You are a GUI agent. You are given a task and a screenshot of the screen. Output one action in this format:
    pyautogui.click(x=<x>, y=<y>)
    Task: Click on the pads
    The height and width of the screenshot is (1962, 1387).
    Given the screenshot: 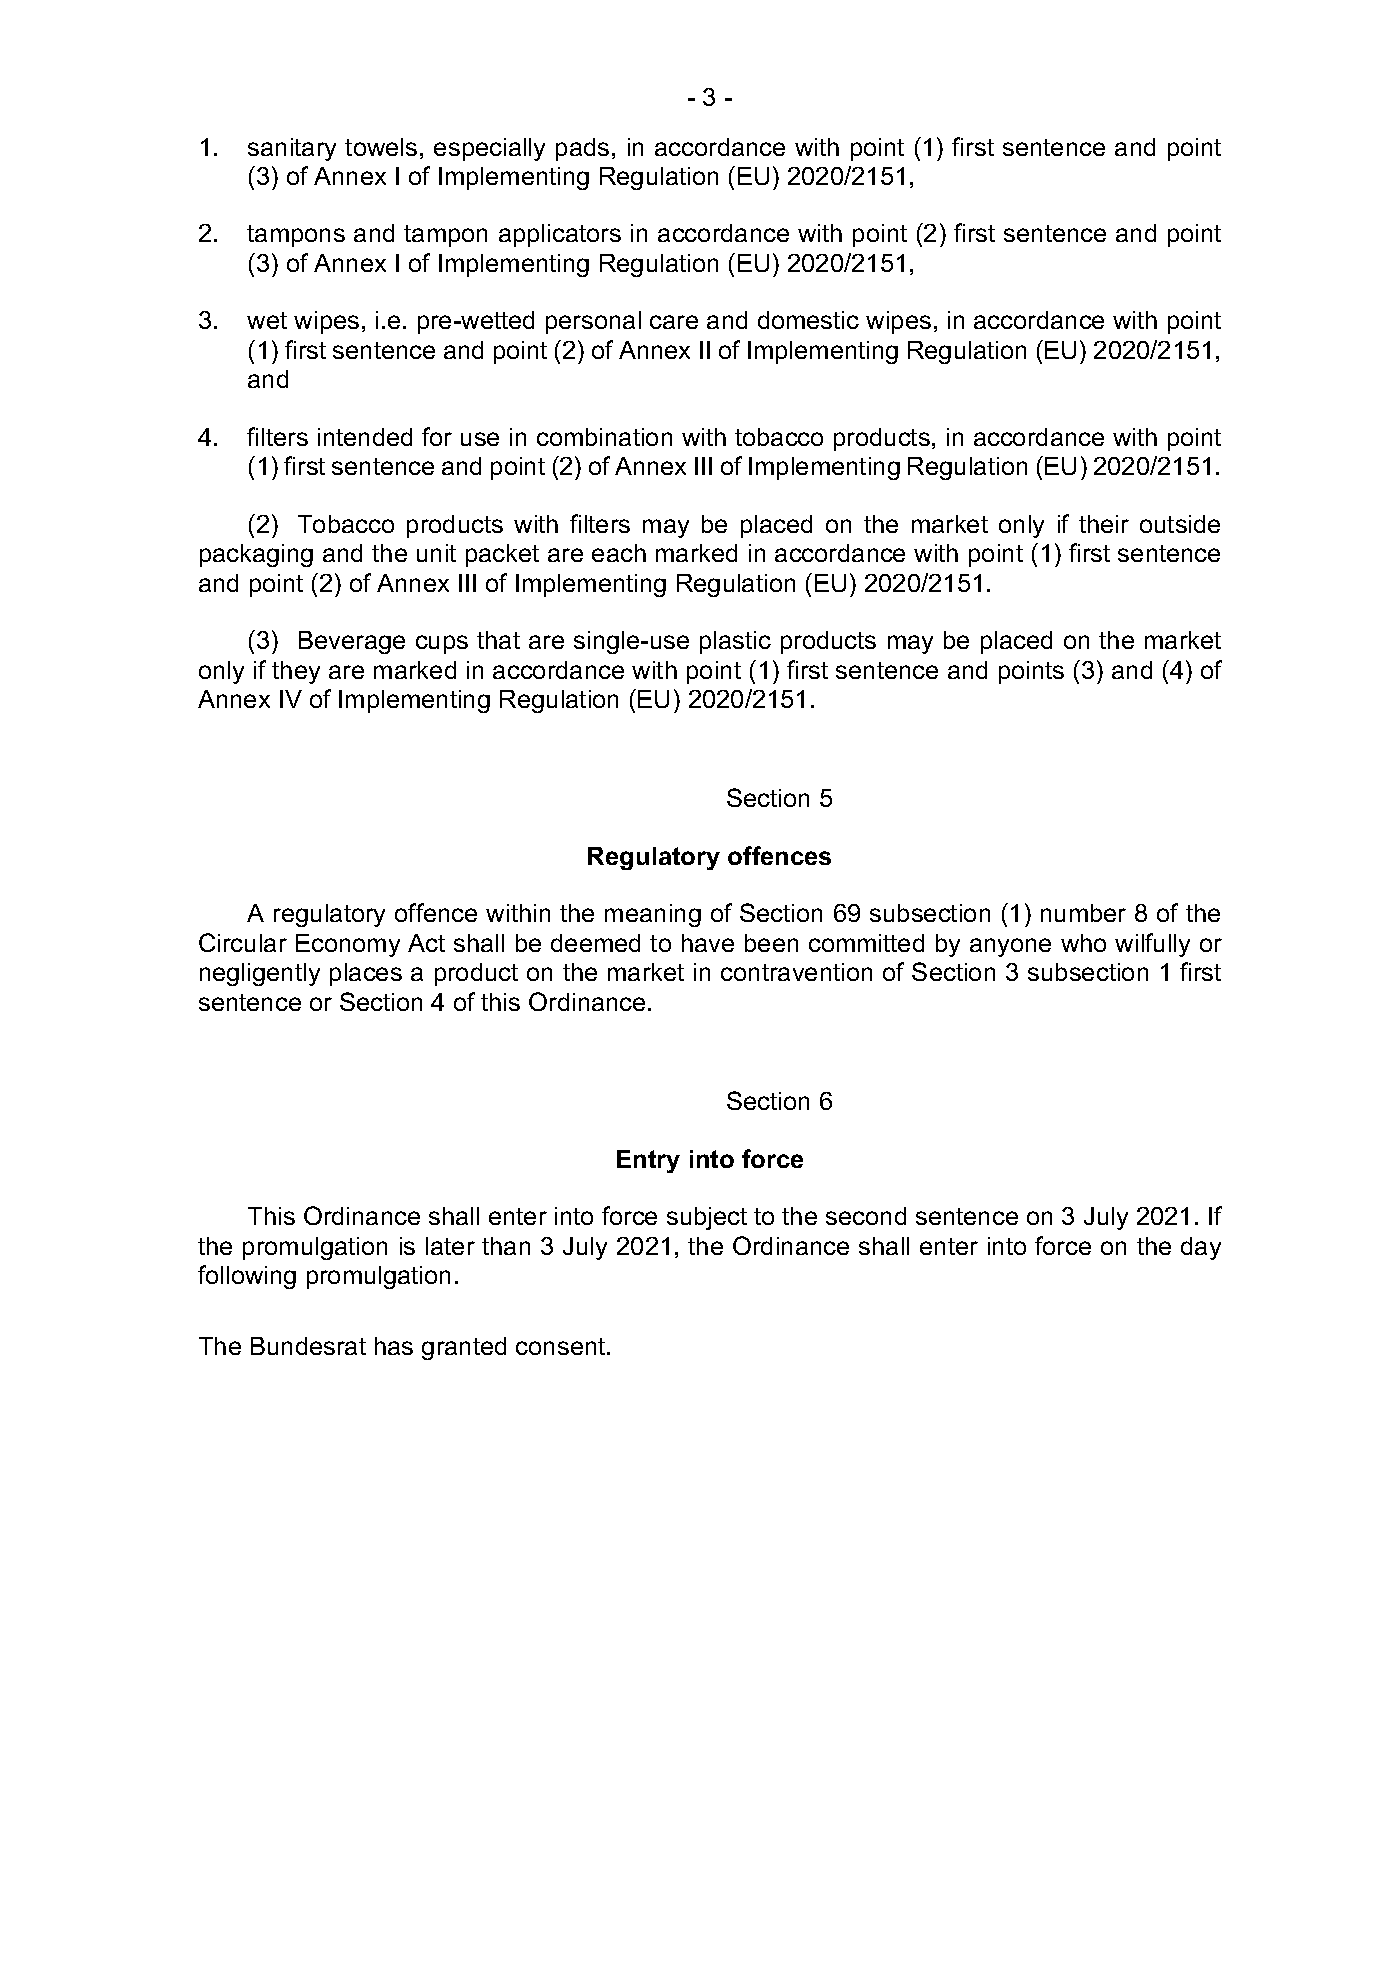 What is the action you would take?
    pyautogui.click(x=582, y=149)
